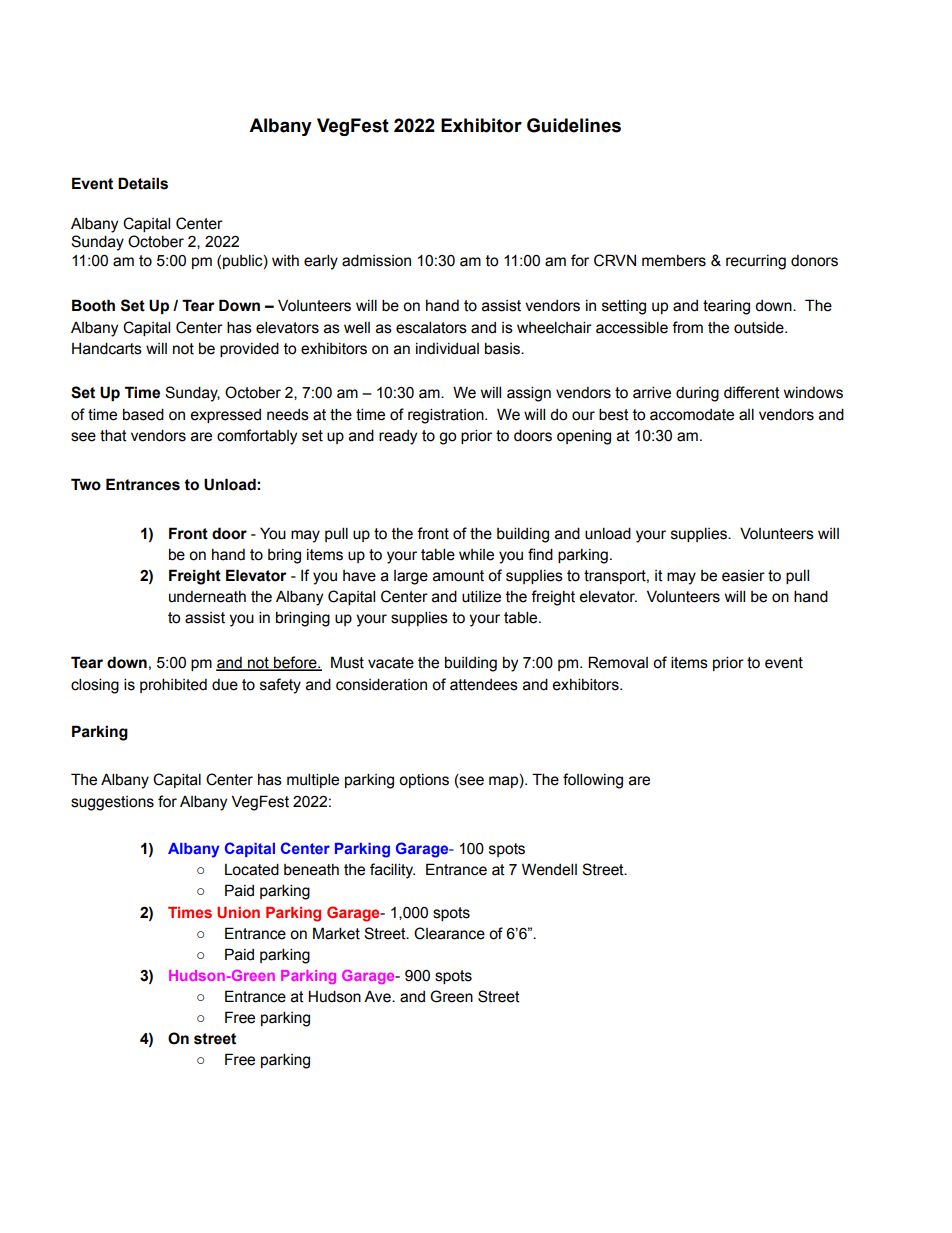  Describe the element at coordinates (238, 912) in the screenshot. I see `Union` at that location.
